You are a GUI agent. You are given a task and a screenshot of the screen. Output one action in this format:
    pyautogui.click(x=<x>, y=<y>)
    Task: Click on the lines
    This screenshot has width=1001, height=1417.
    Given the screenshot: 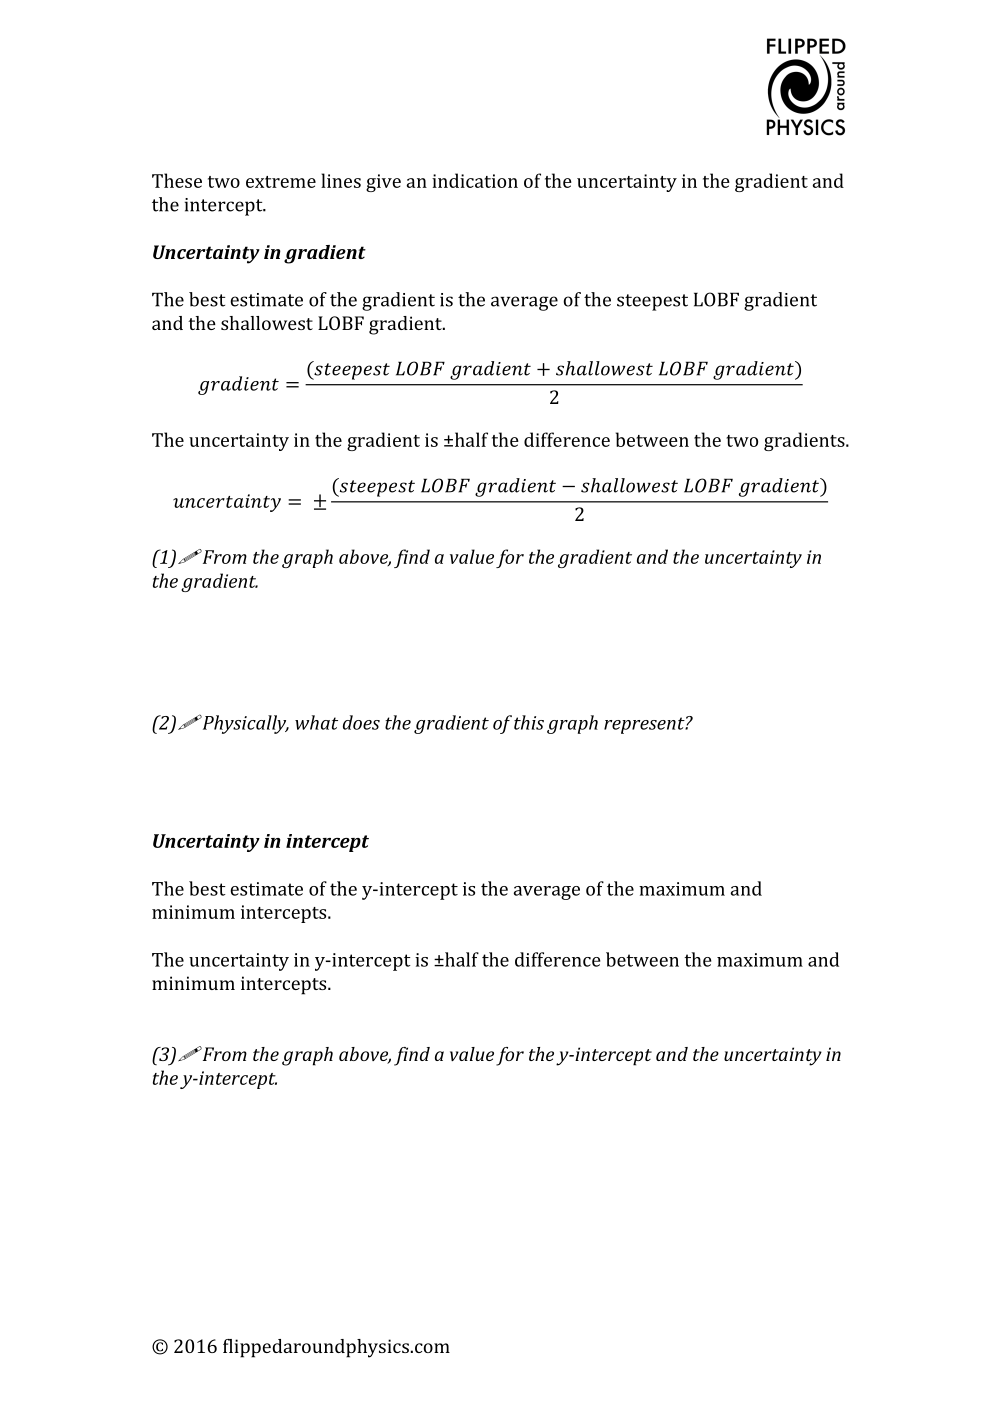 What is the action you would take?
    pyautogui.click(x=341, y=180)
